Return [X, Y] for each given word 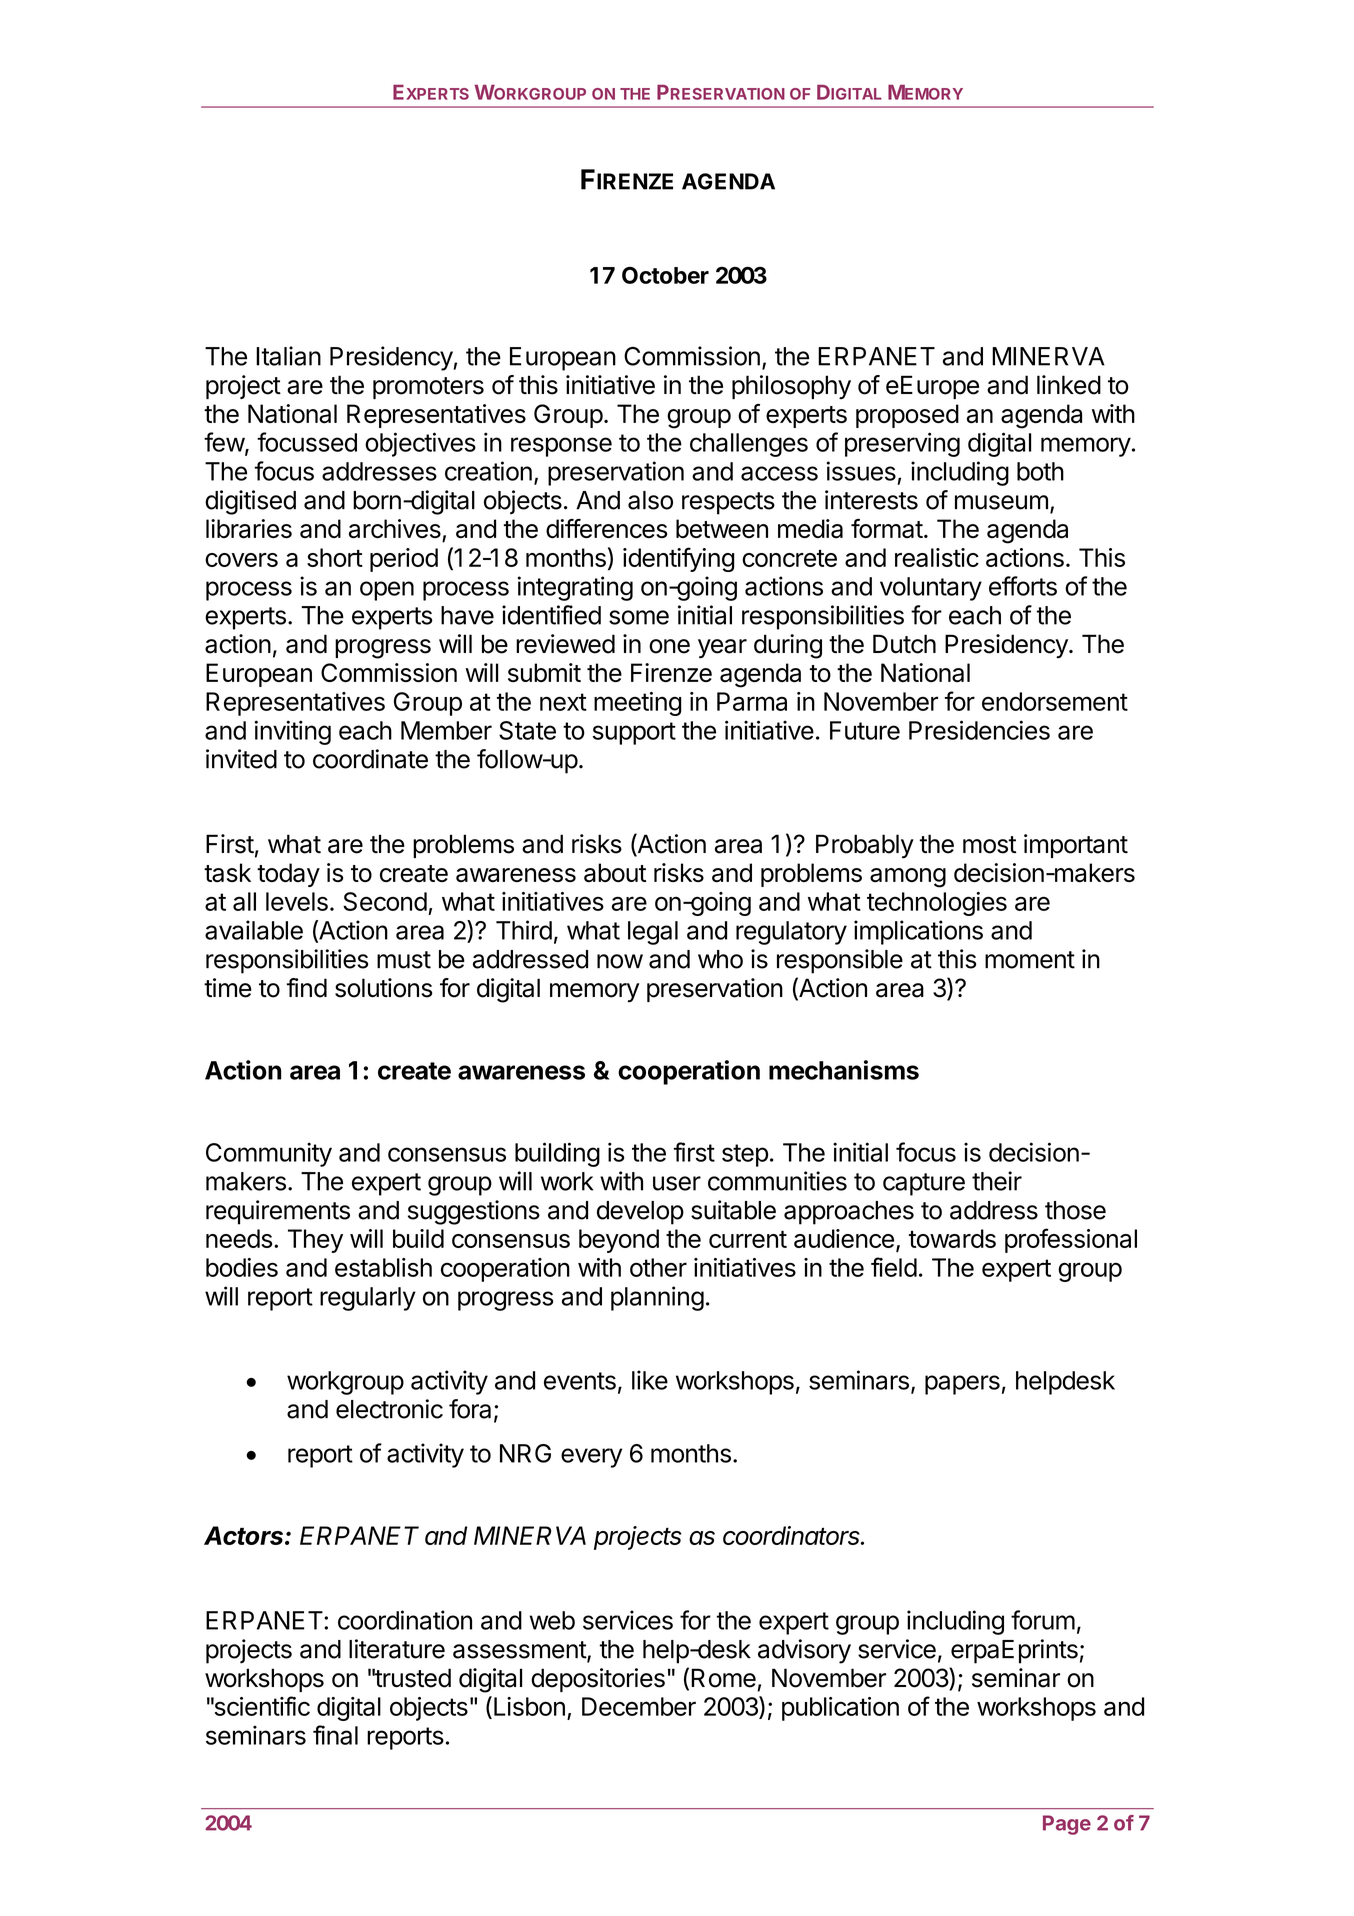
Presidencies [979, 730]
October [665, 275]
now [620, 961]
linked [1069, 385]
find [307, 988]
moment [1030, 960]
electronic [389, 1409]
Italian [288, 356]
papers [962, 1385]
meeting [637, 704]
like [650, 1380]
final [335, 1735]
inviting [293, 732]
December [639, 1706]
